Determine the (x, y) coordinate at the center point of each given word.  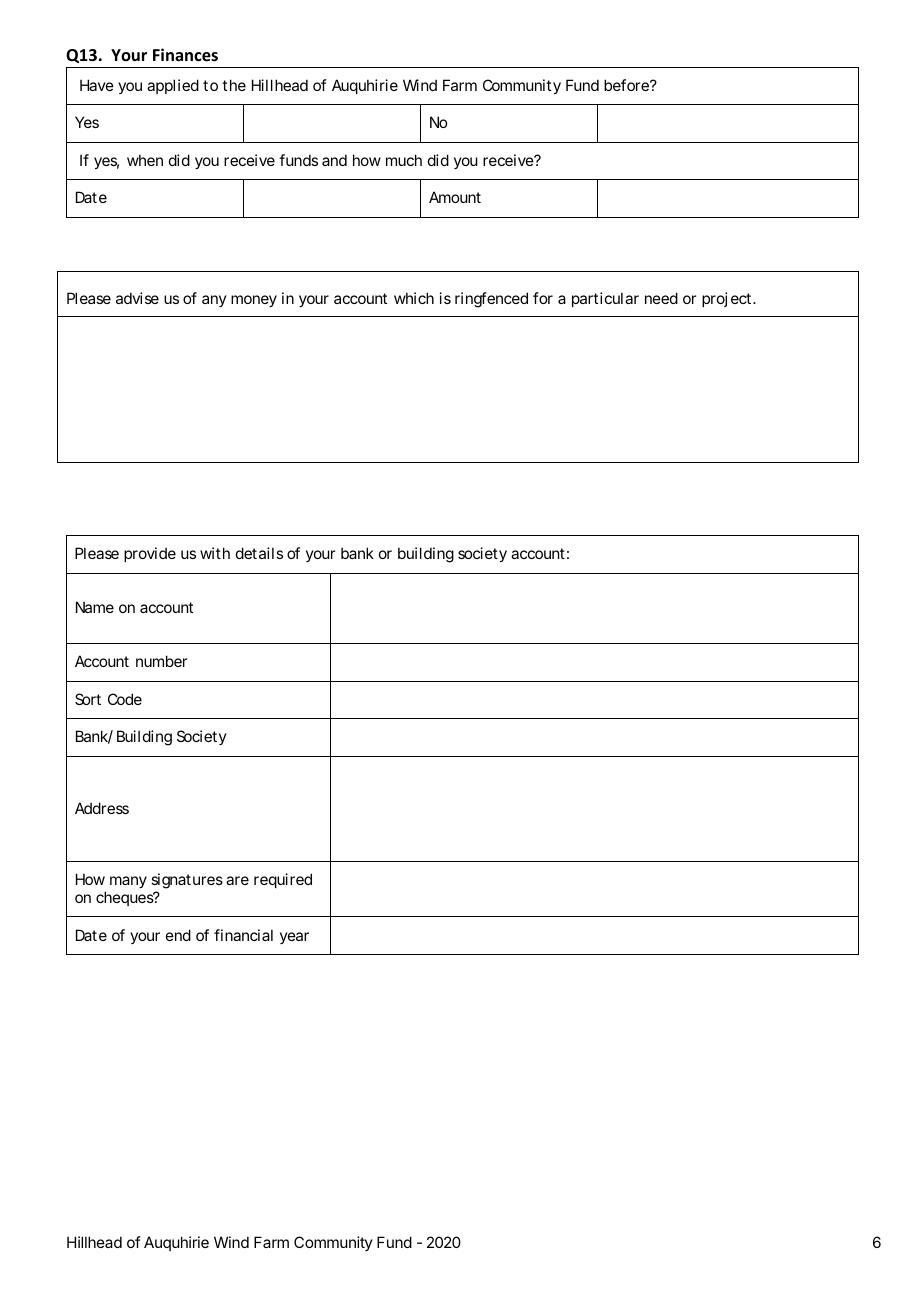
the (234, 85)
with (215, 553)
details (259, 553)
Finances (185, 55)
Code (125, 699)
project (726, 299)
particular (605, 299)
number (161, 661)
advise (137, 298)
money (254, 301)
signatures (187, 882)
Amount (455, 197)
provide (150, 554)
